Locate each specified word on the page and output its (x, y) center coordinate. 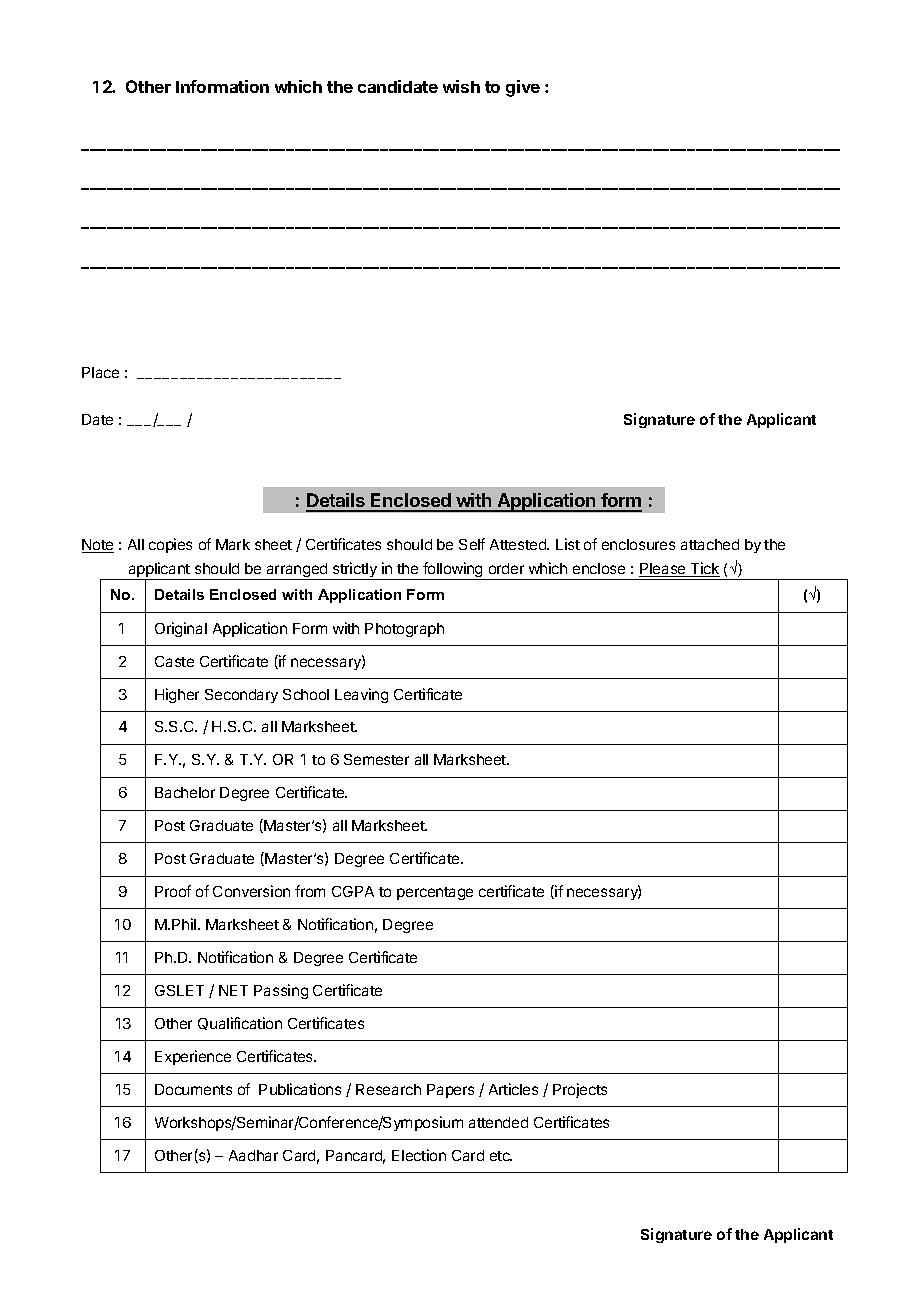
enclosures (638, 544)
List (568, 544)
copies (170, 545)
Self (472, 544)
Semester (376, 759)
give (523, 88)
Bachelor (185, 792)
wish (461, 86)
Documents (193, 1089)
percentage (435, 893)
